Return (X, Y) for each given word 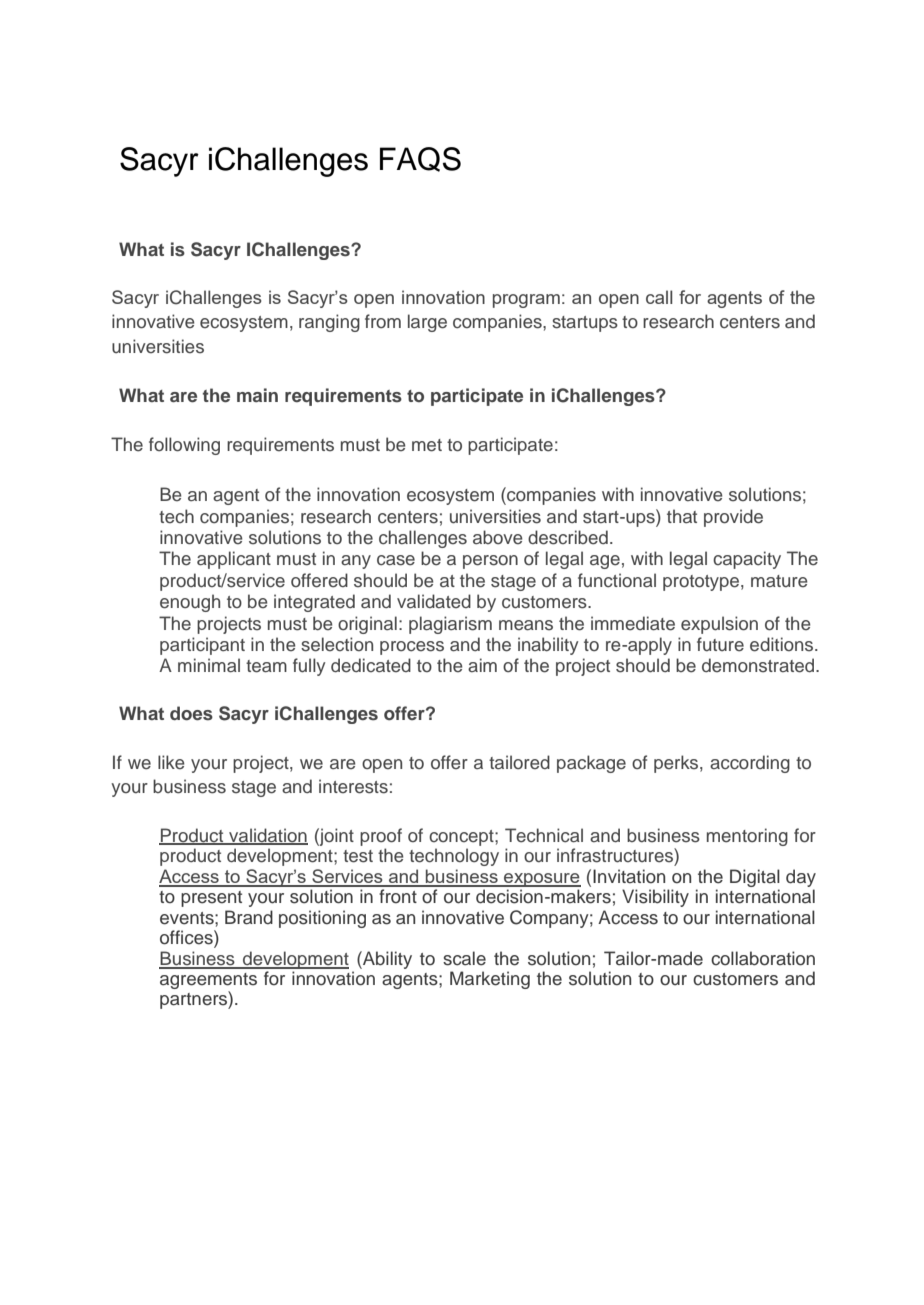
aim (482, 665)
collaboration (763, 958)
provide (733, 518)
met (427, 445)
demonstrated (759, 665)
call (659, 297)
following (184, 446)
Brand (249, 917)
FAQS (420, 159)
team (266, 666)
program (526, 301)
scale (464, 958)
